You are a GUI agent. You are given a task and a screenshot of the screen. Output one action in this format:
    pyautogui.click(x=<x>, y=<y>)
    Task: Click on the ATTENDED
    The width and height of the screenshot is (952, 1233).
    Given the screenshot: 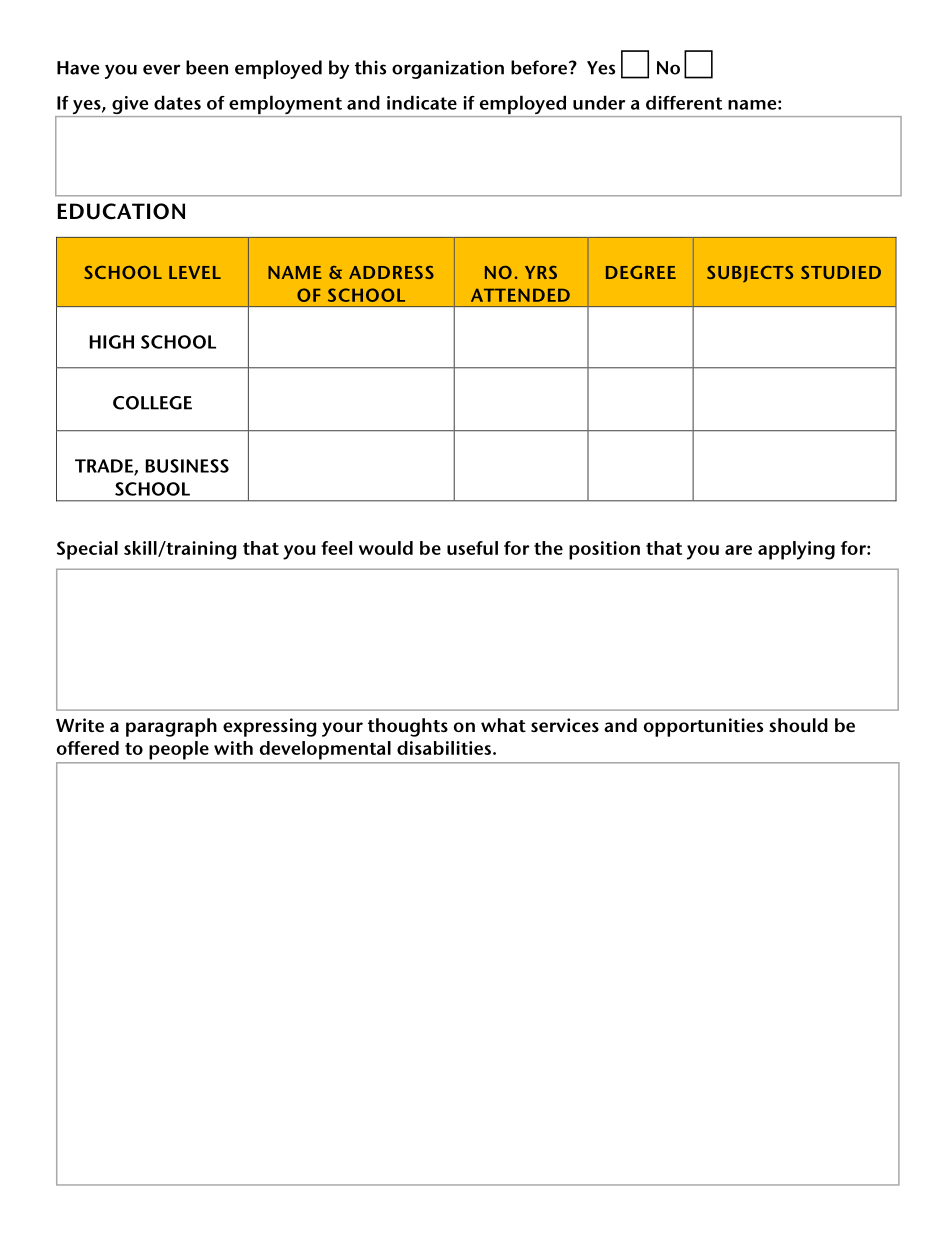 What is the action you would take?
    pyautogui.click(x=520, y=295)
